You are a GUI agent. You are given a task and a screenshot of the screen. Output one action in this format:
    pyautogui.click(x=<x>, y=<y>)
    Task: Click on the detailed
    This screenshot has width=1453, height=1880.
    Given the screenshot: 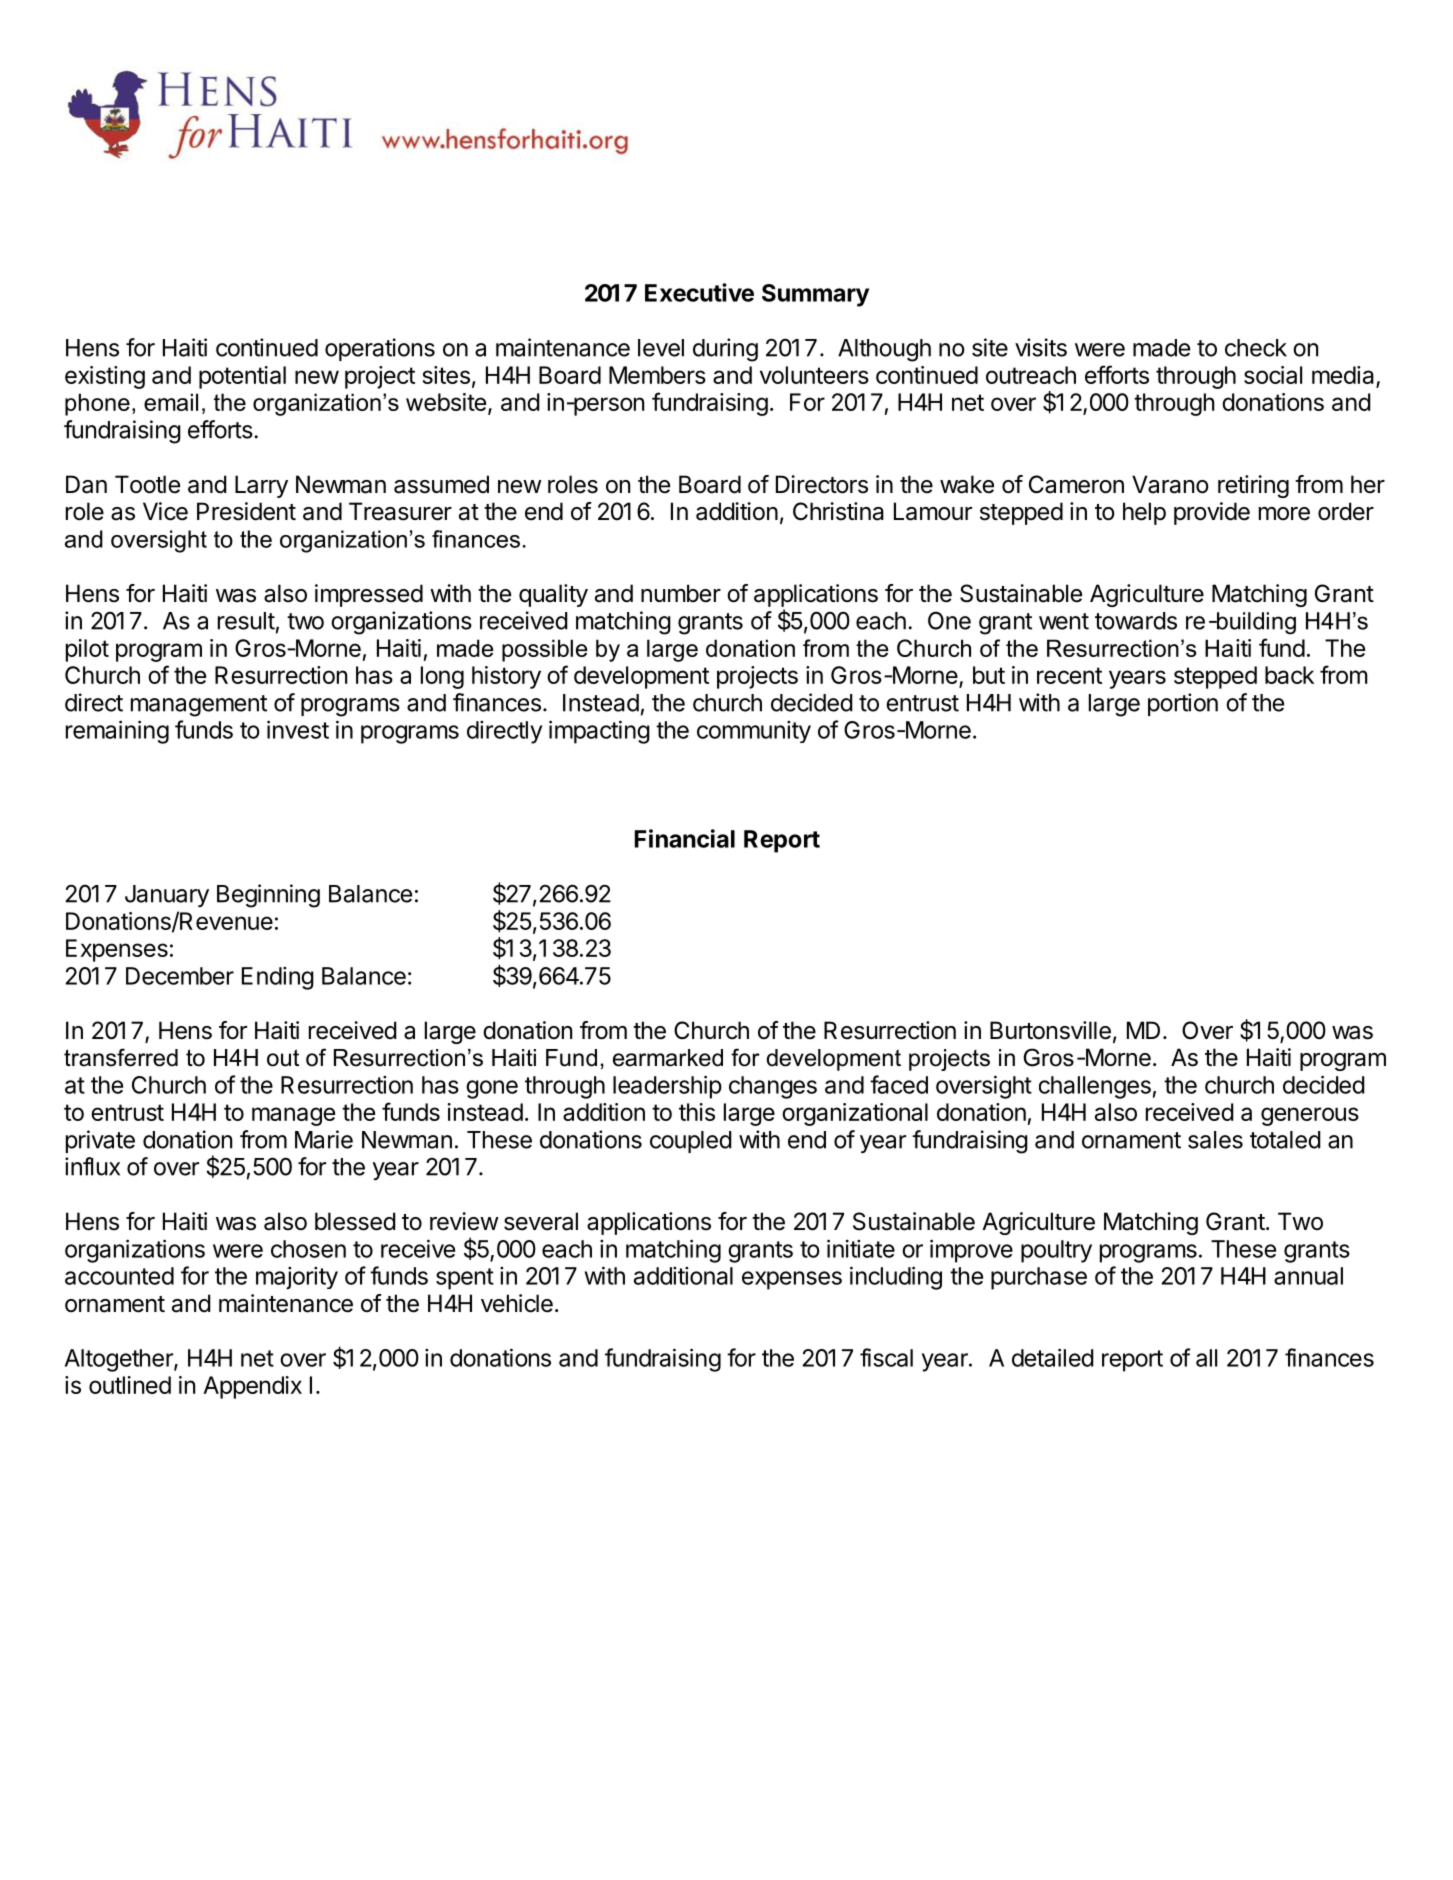 What is the action you would take?
    pyautogui.click(x=1053, y=1357)
